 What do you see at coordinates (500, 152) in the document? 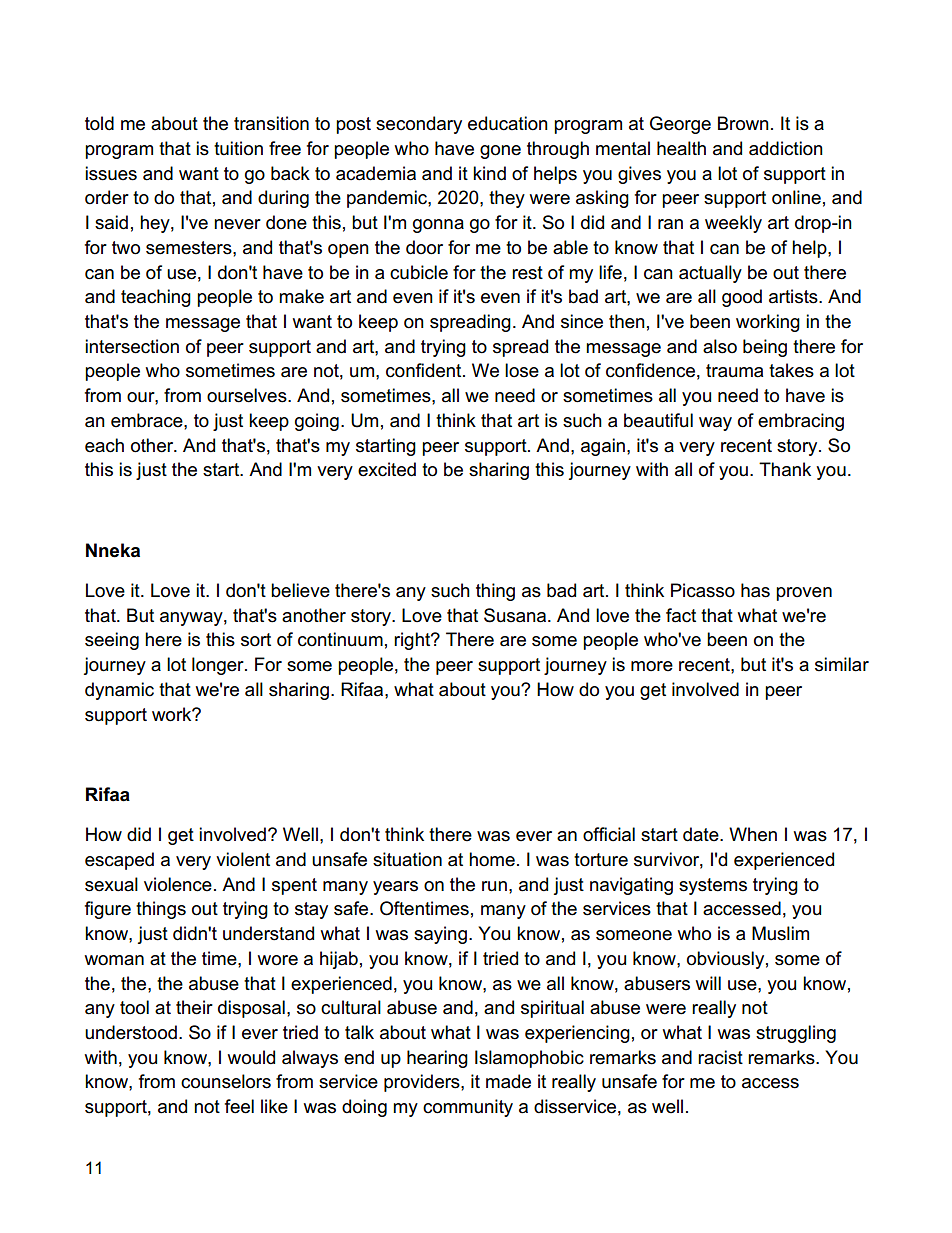
I see `gone` at bounding box center [500, 152].
